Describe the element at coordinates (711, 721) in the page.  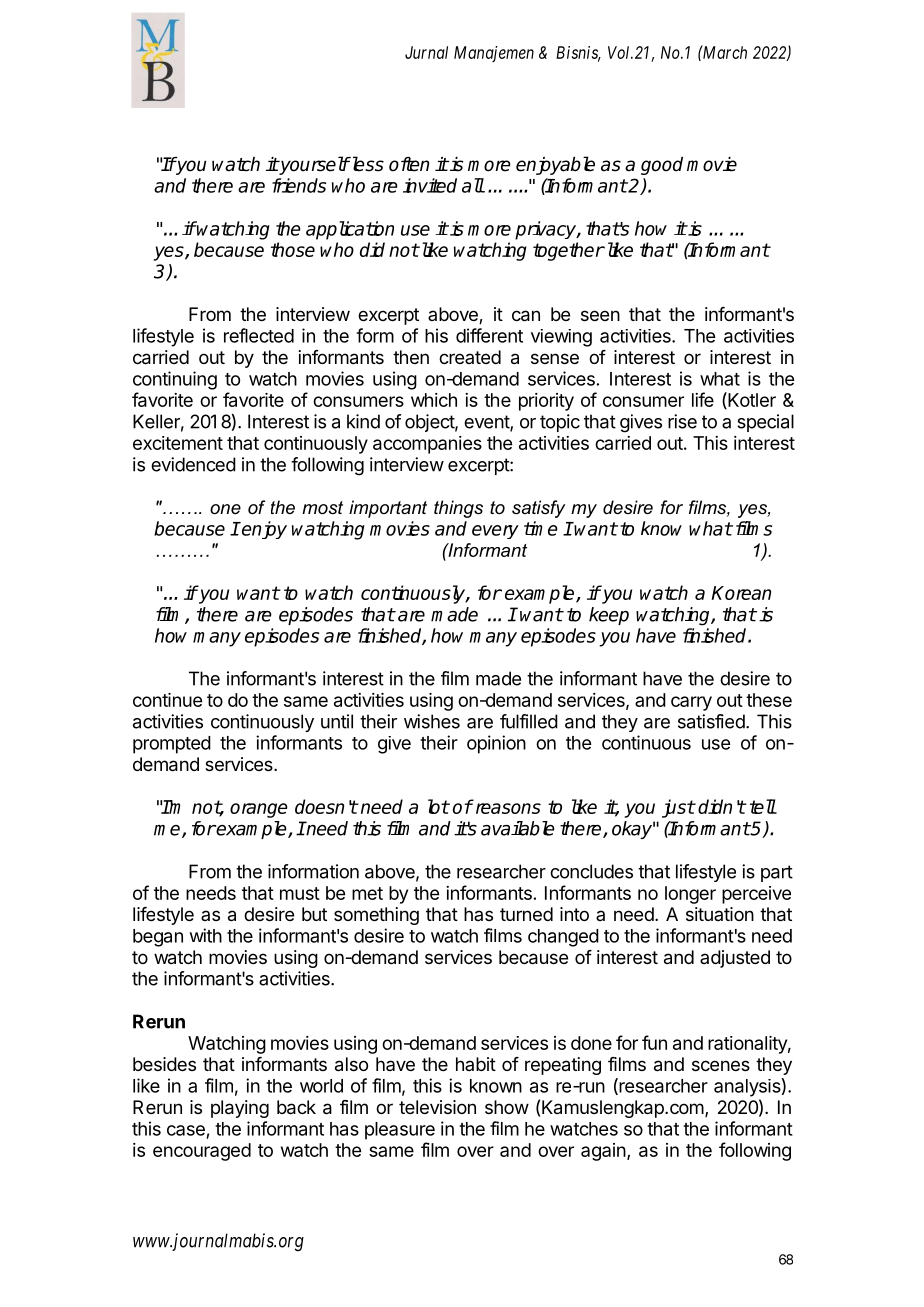
I see `satisfied` at that location.
